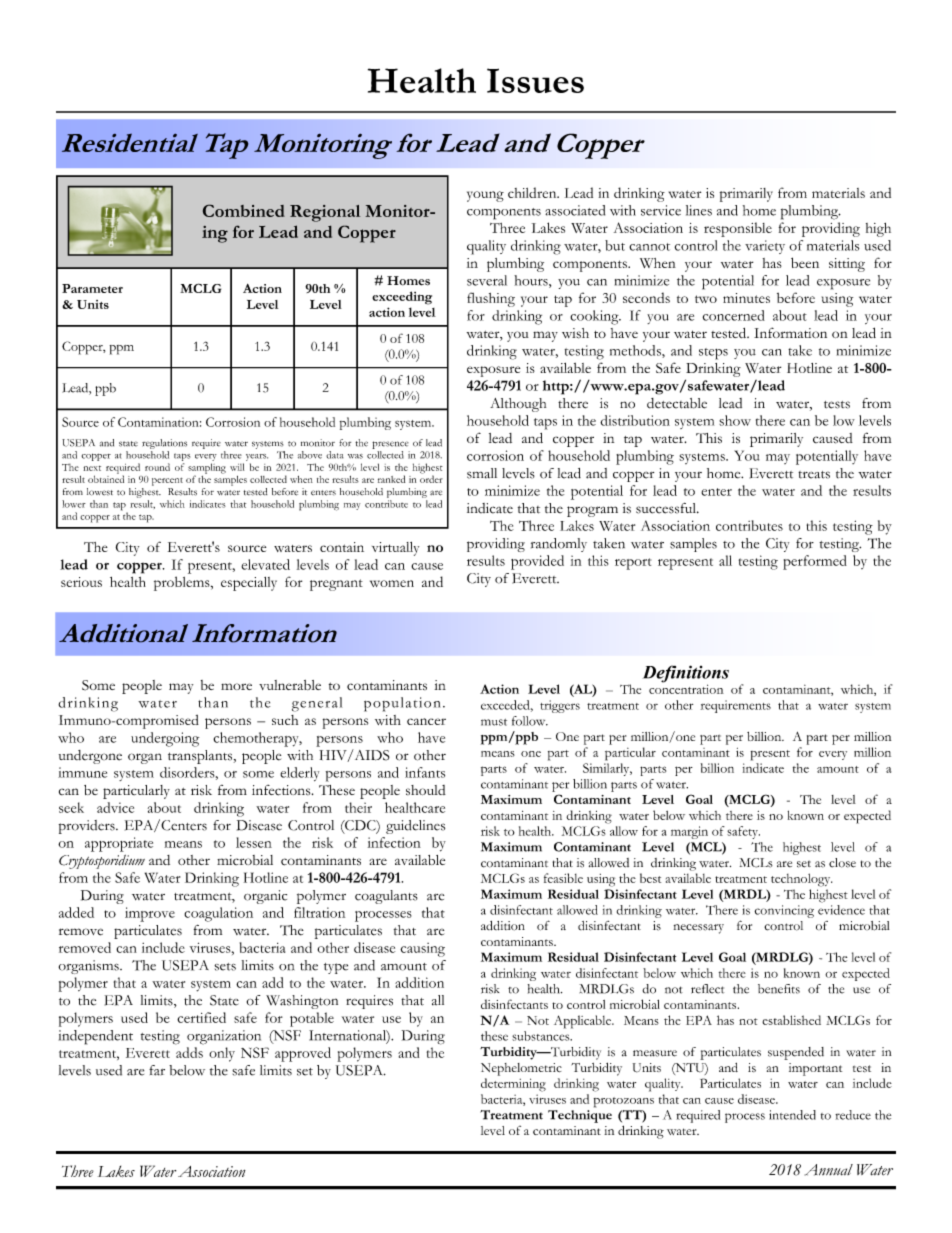  Describe the element at coordinates (157, 1070) in the screenshot. I see `far` at that location.
